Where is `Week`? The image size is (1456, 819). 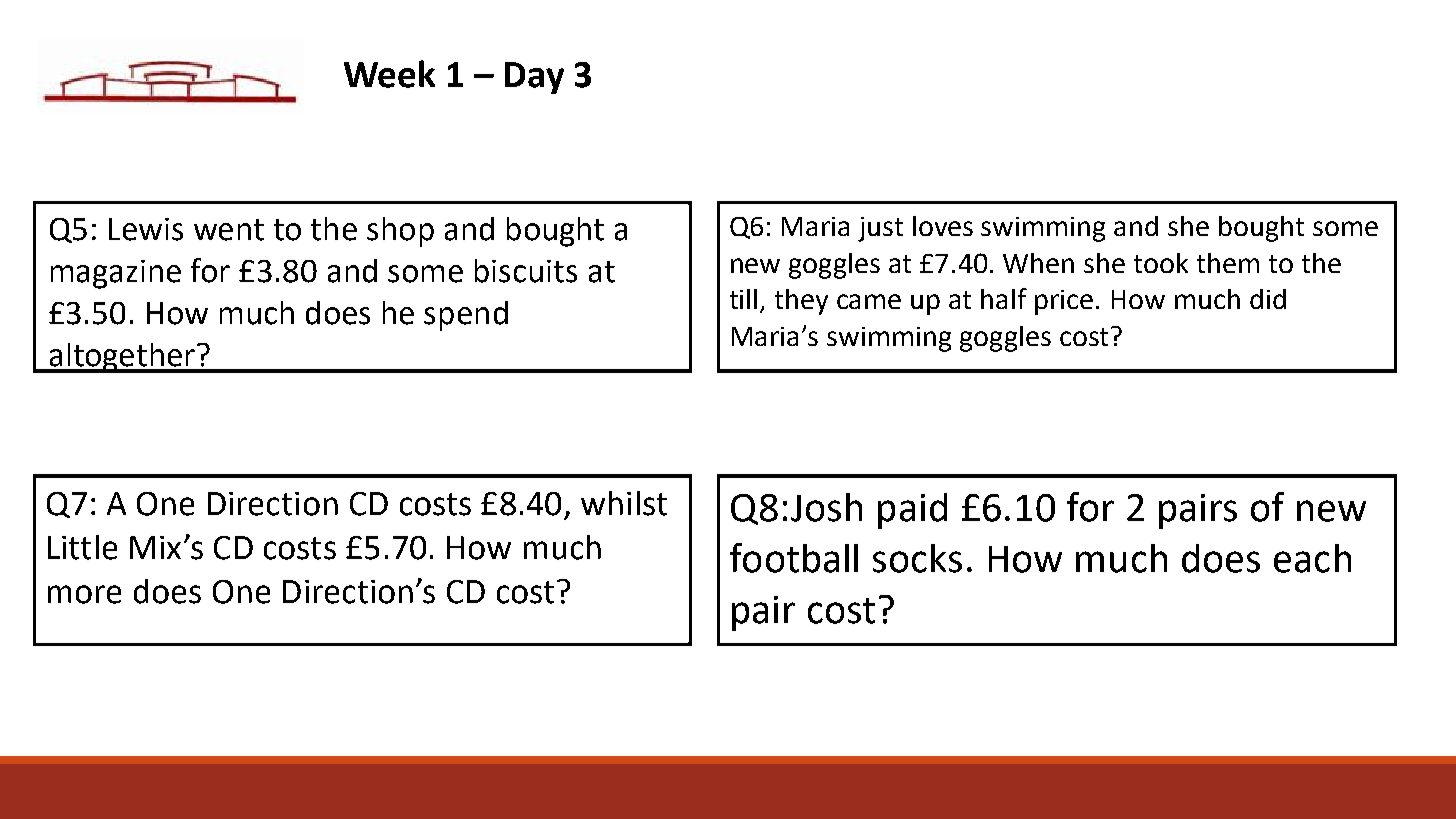 Week is located at coordinates (389, 74).
